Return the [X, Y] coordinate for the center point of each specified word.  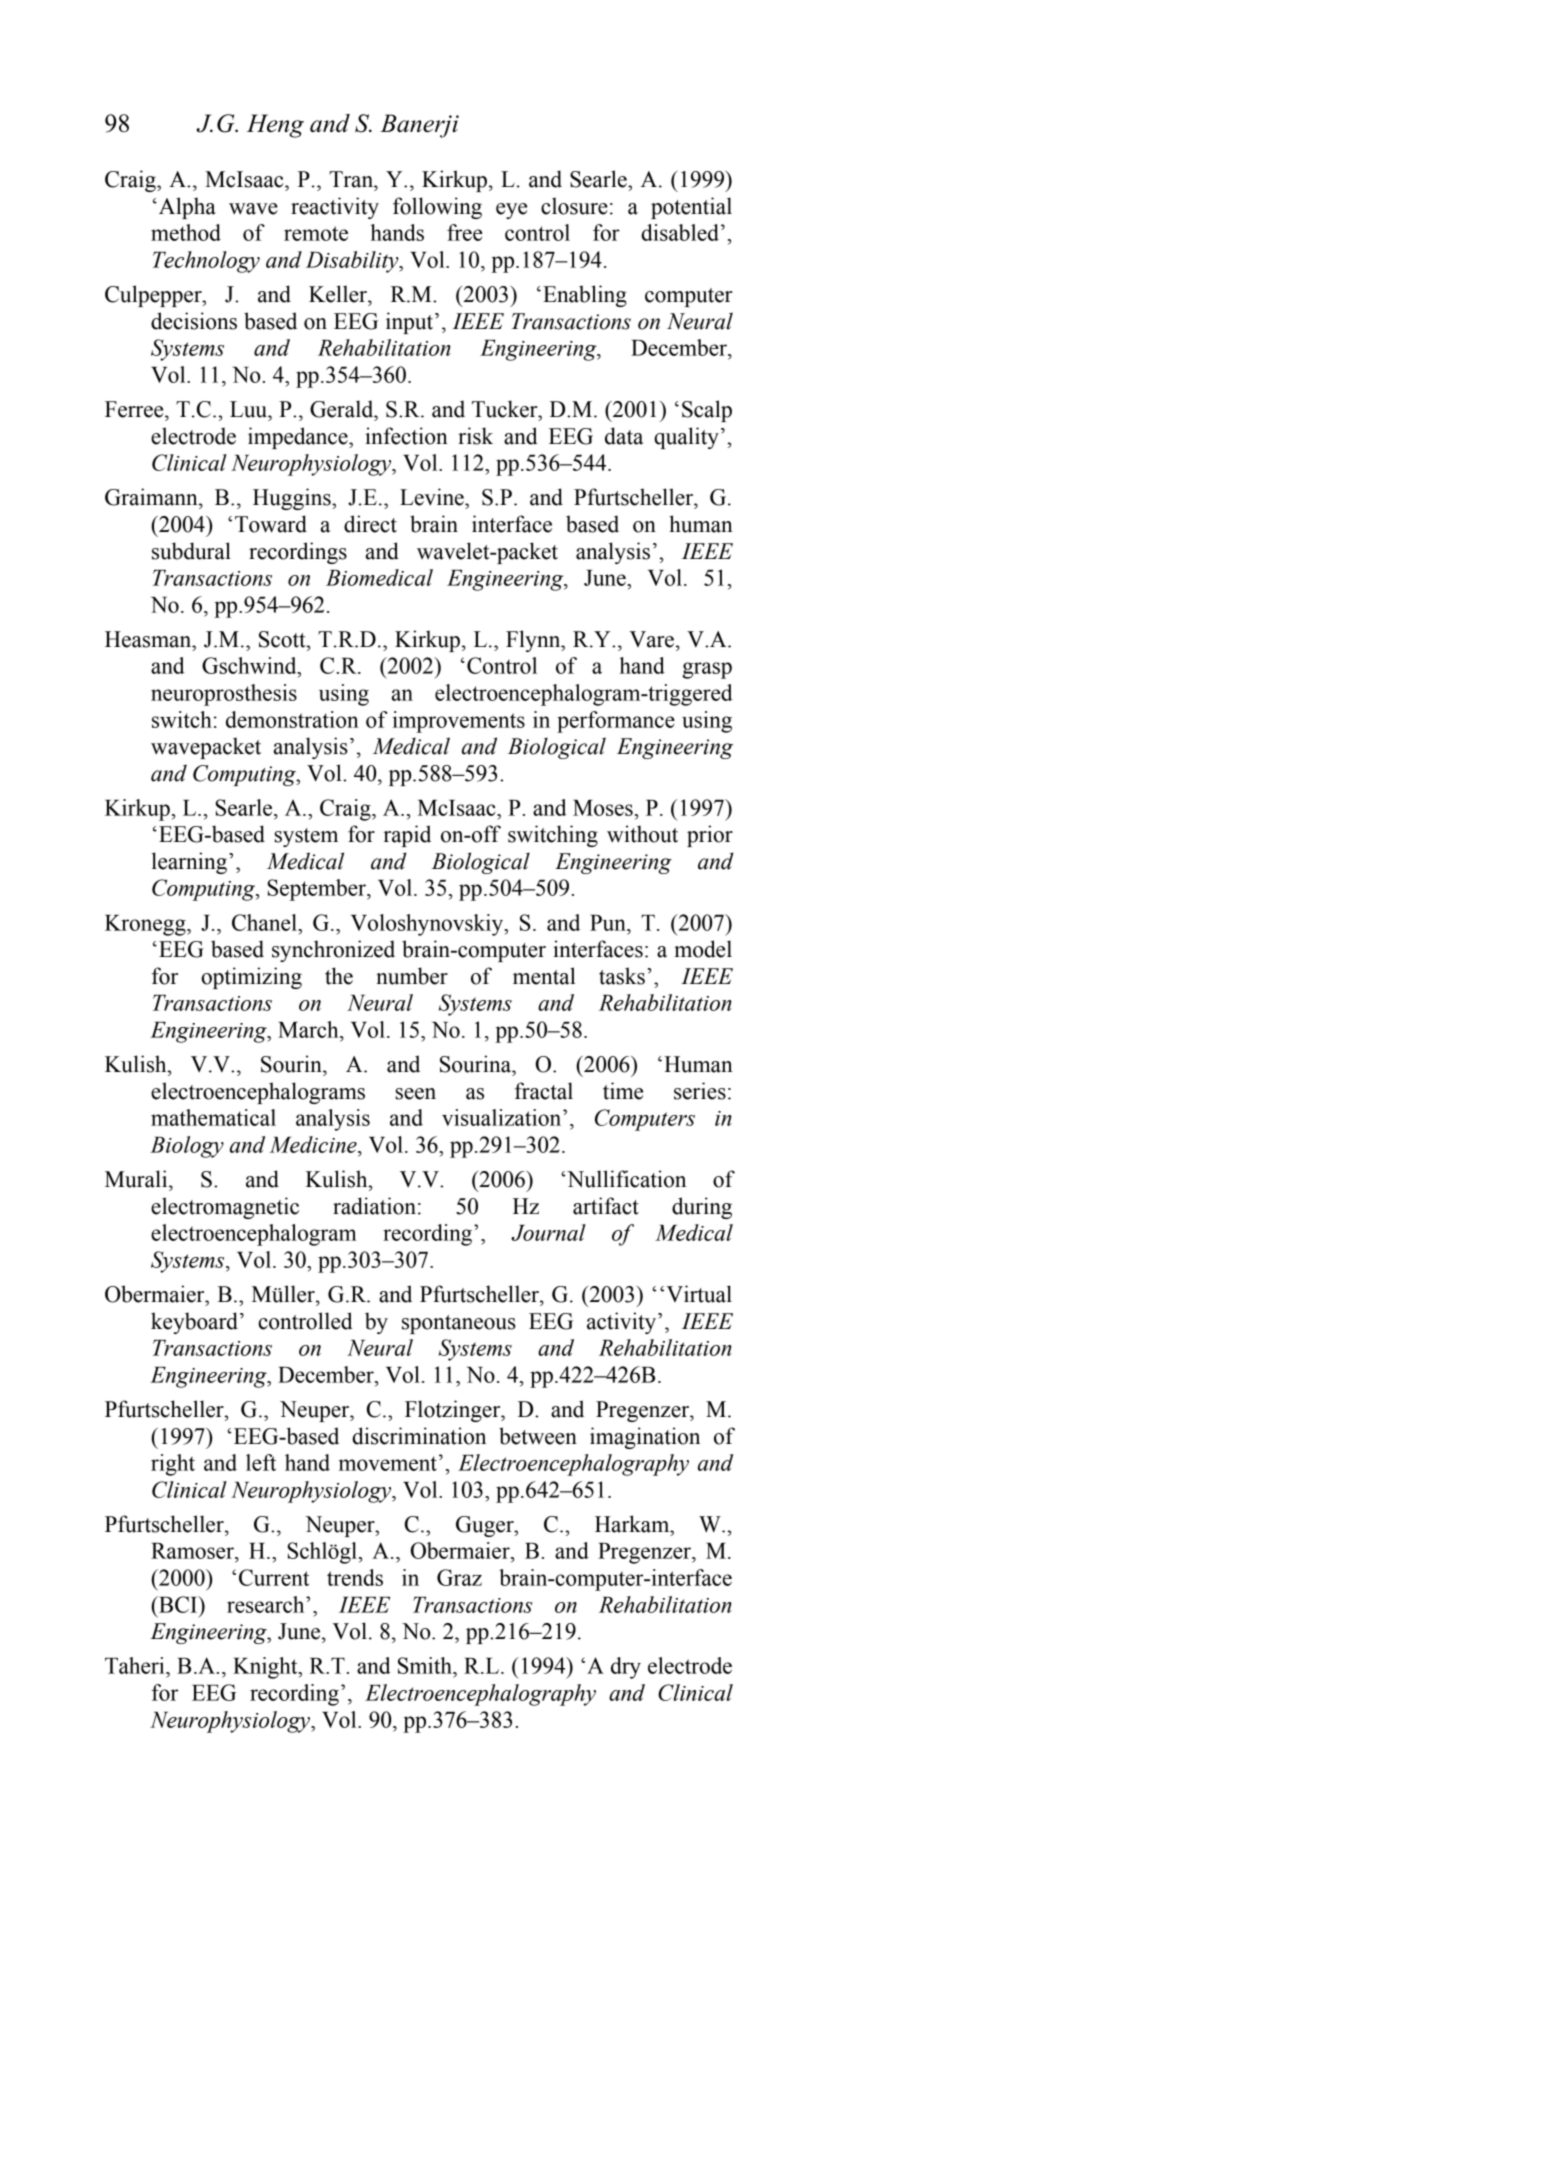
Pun [609, 923]
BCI [178, 1604]
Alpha [186, 208]
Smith [426, 1665]
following [437, 208]
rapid [407, 836]
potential [691, 208]
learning [189, 863]
